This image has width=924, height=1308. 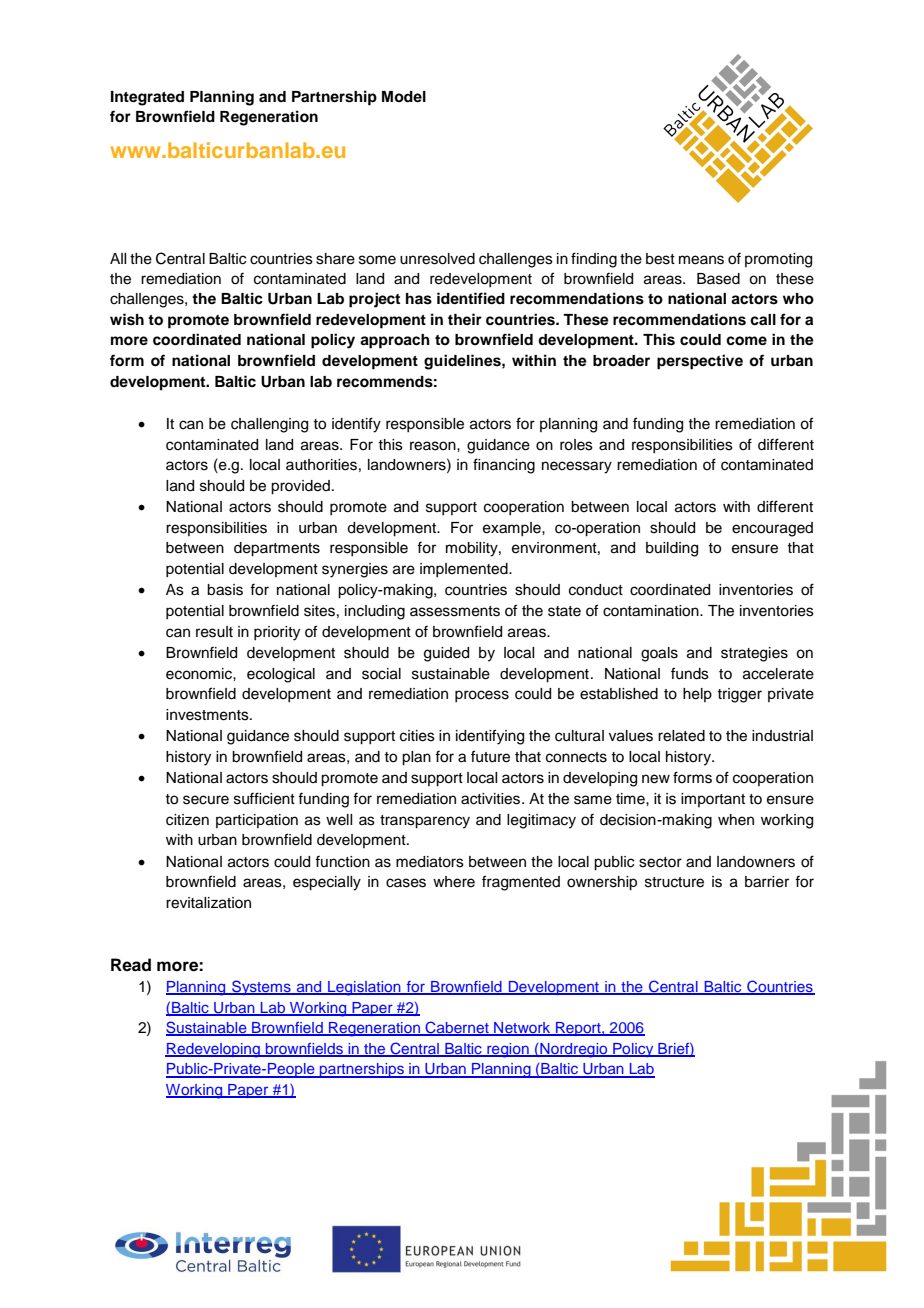 I want to click on investments, so click(x=208, y=715).
